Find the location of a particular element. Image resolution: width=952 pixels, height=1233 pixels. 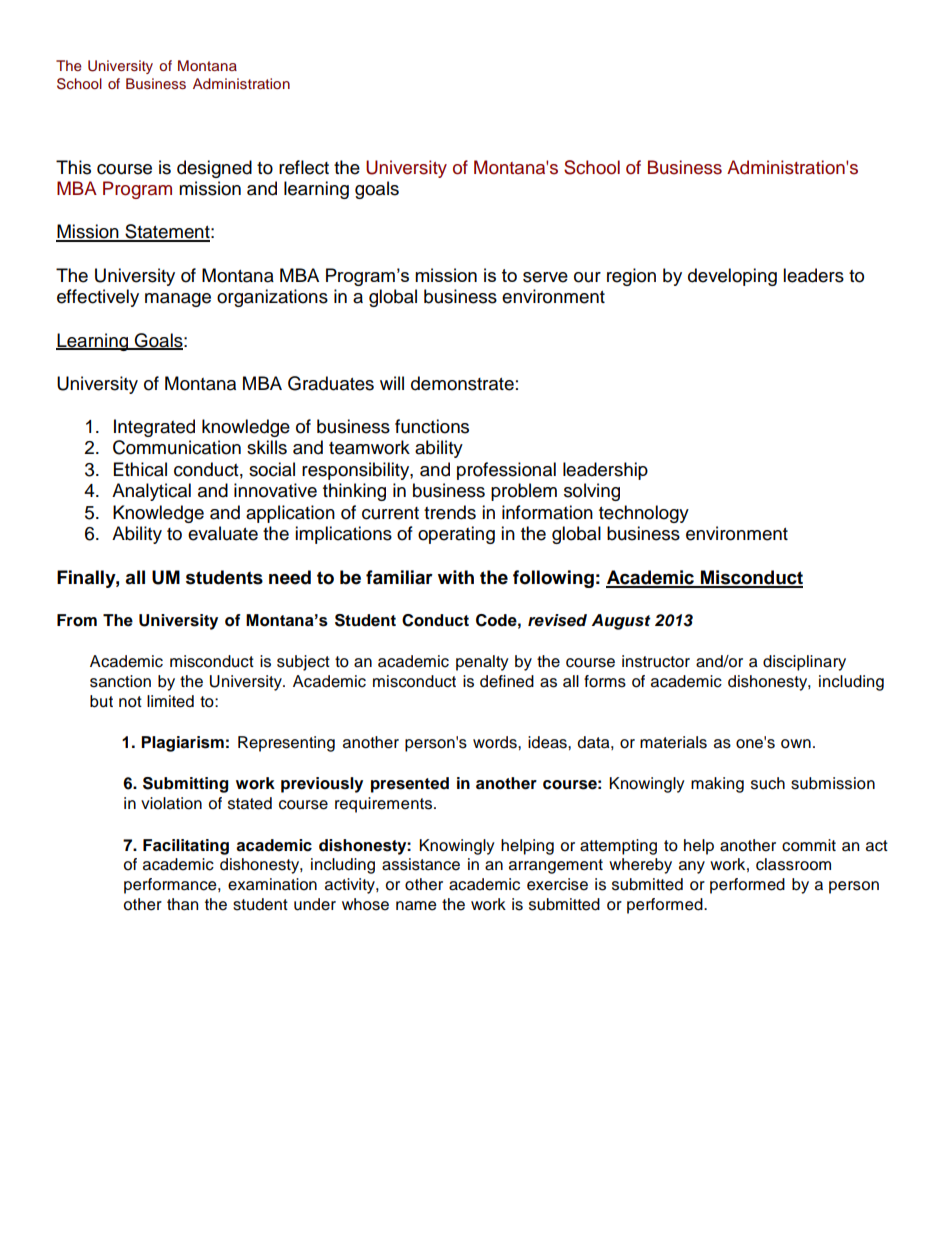

assistance is located at coordinates (421, 864).
